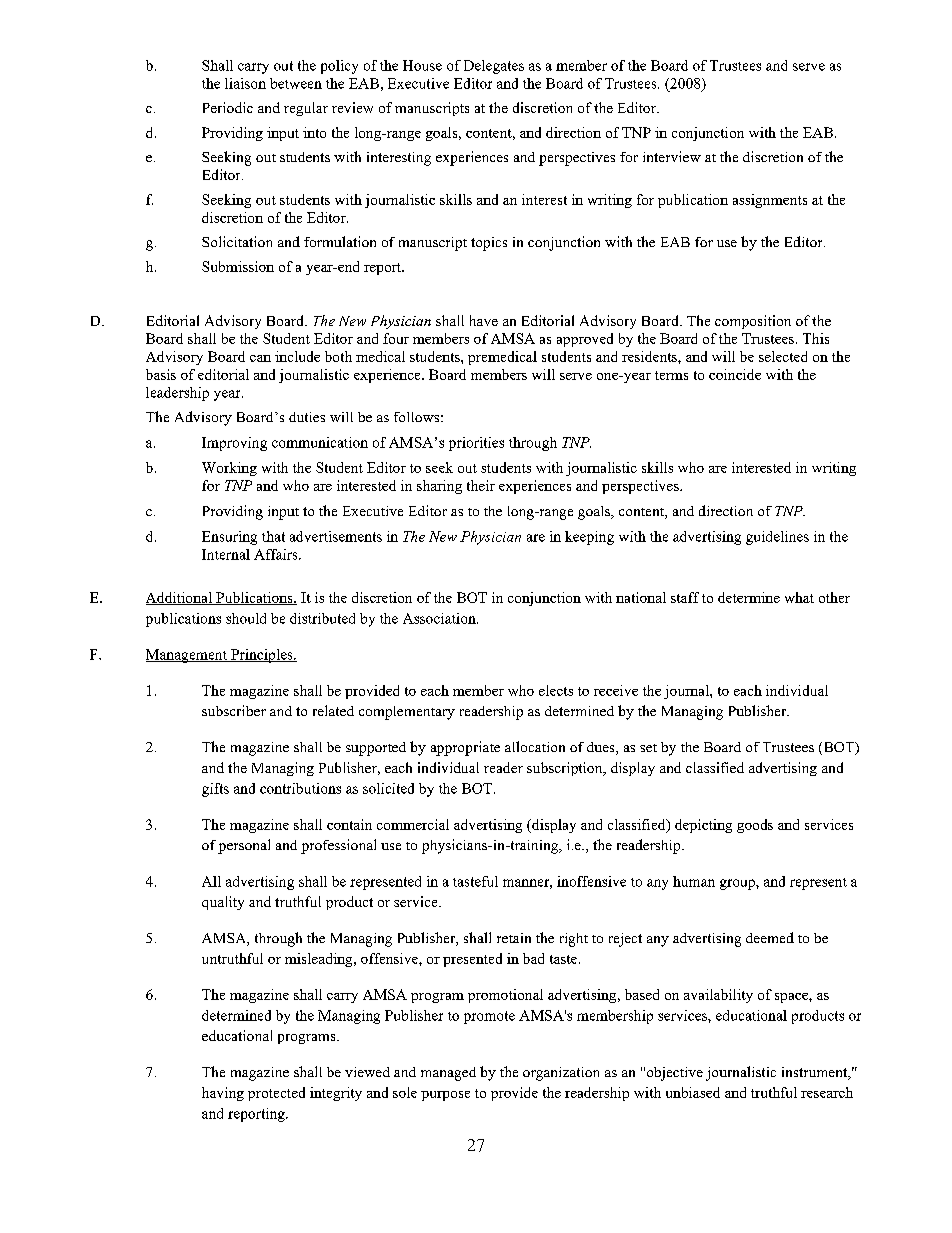 Image resolution: width=952 pixels, height=1233 pixels. What do you see at coordinates (816, 1073) in the screenshot?
I see `instrument` at bounding box center [816, 1073].
